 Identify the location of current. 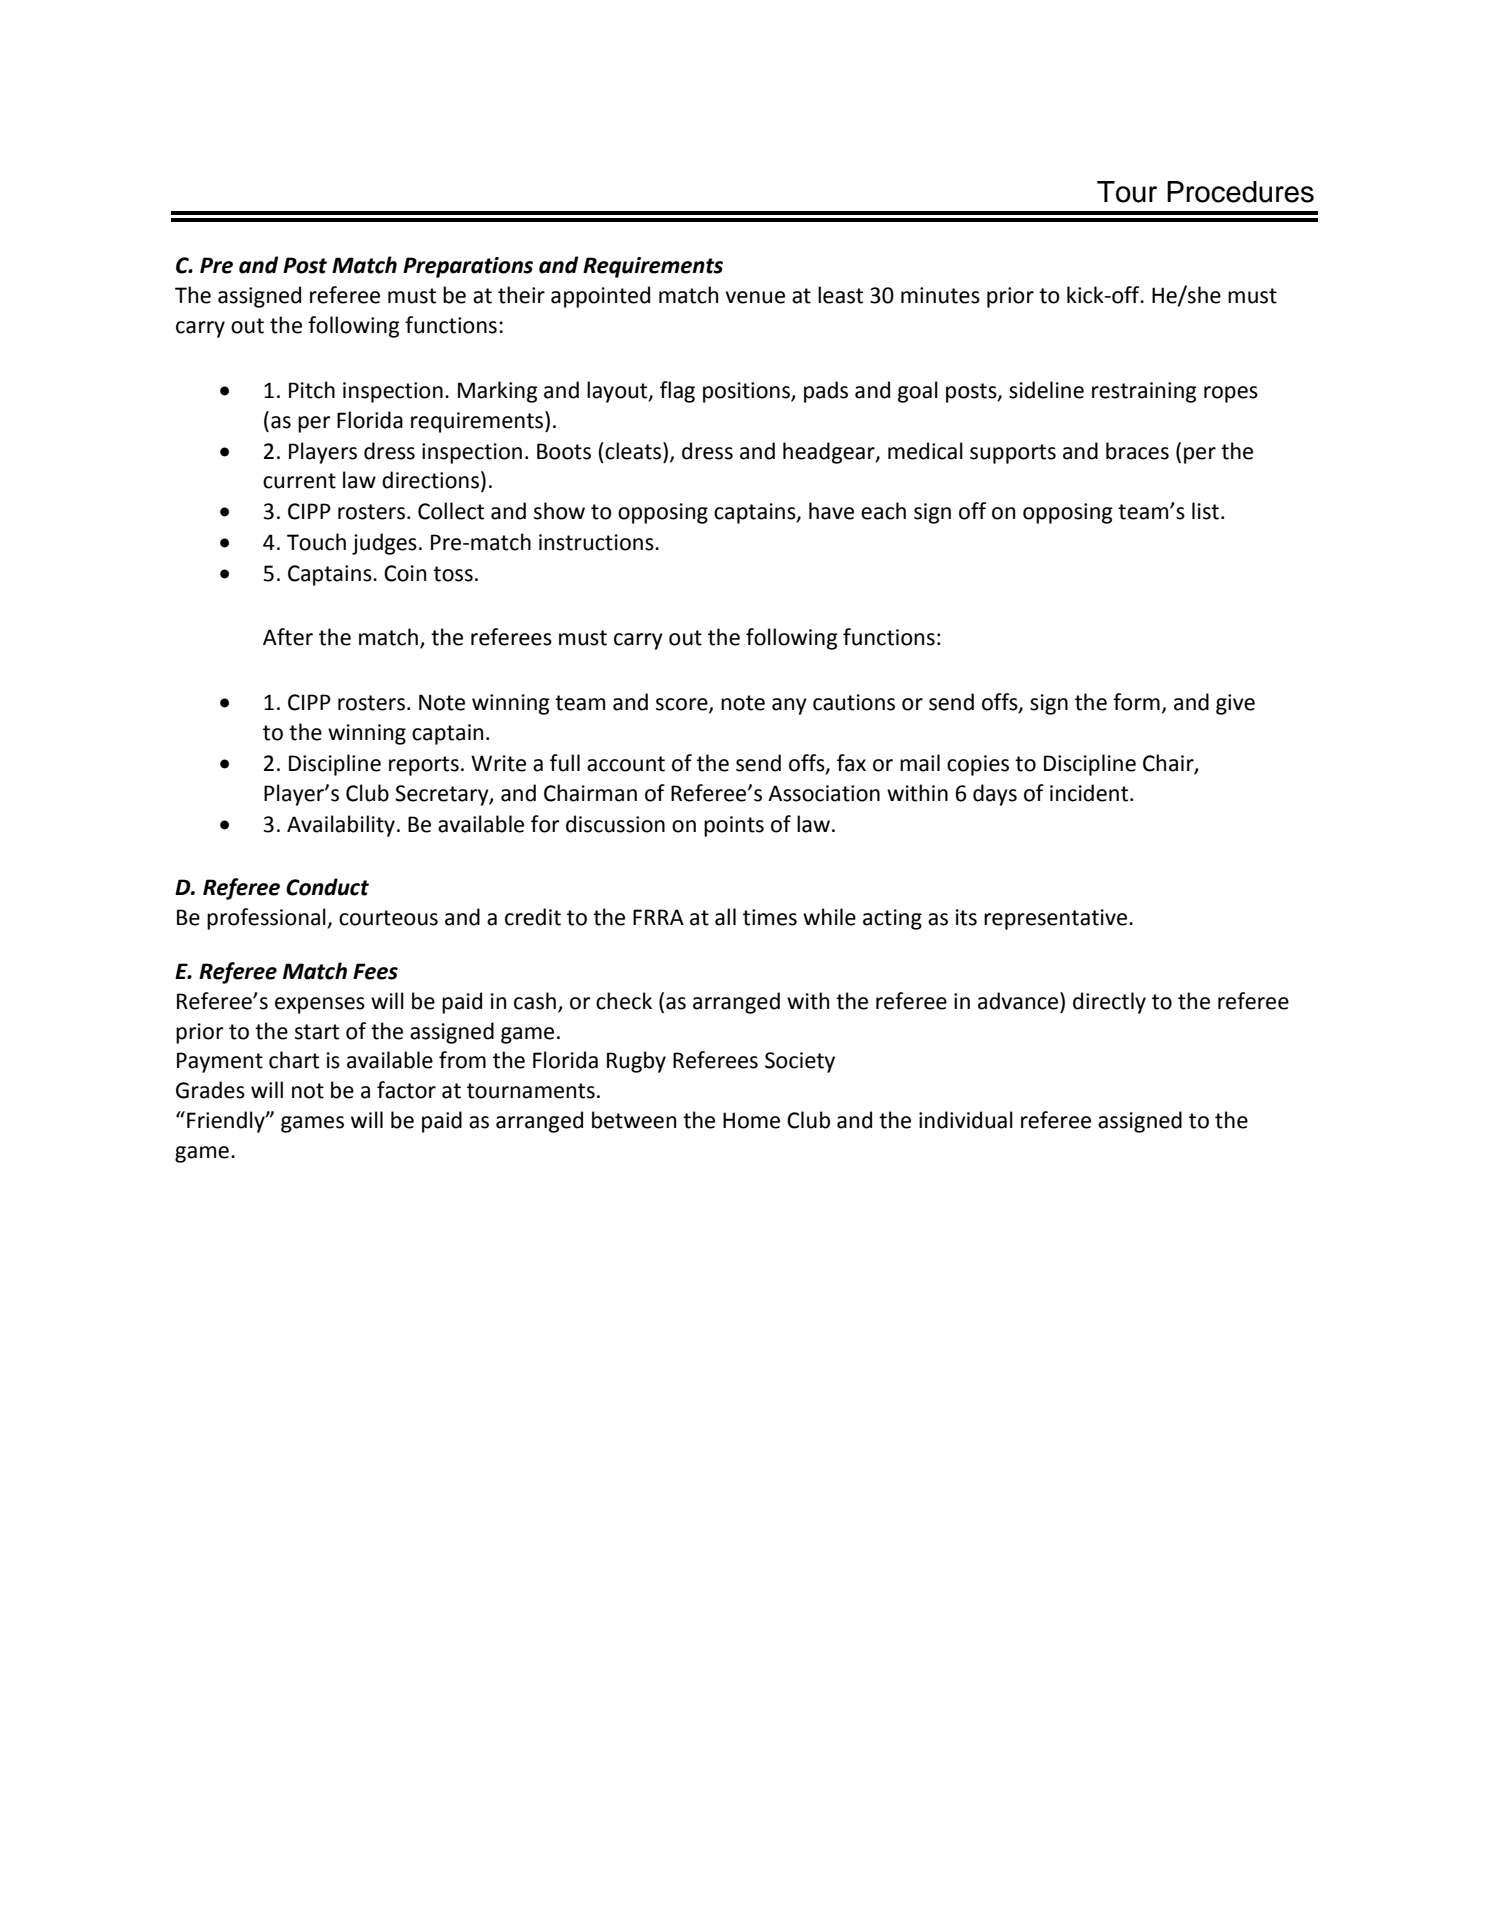
(299, 481).
